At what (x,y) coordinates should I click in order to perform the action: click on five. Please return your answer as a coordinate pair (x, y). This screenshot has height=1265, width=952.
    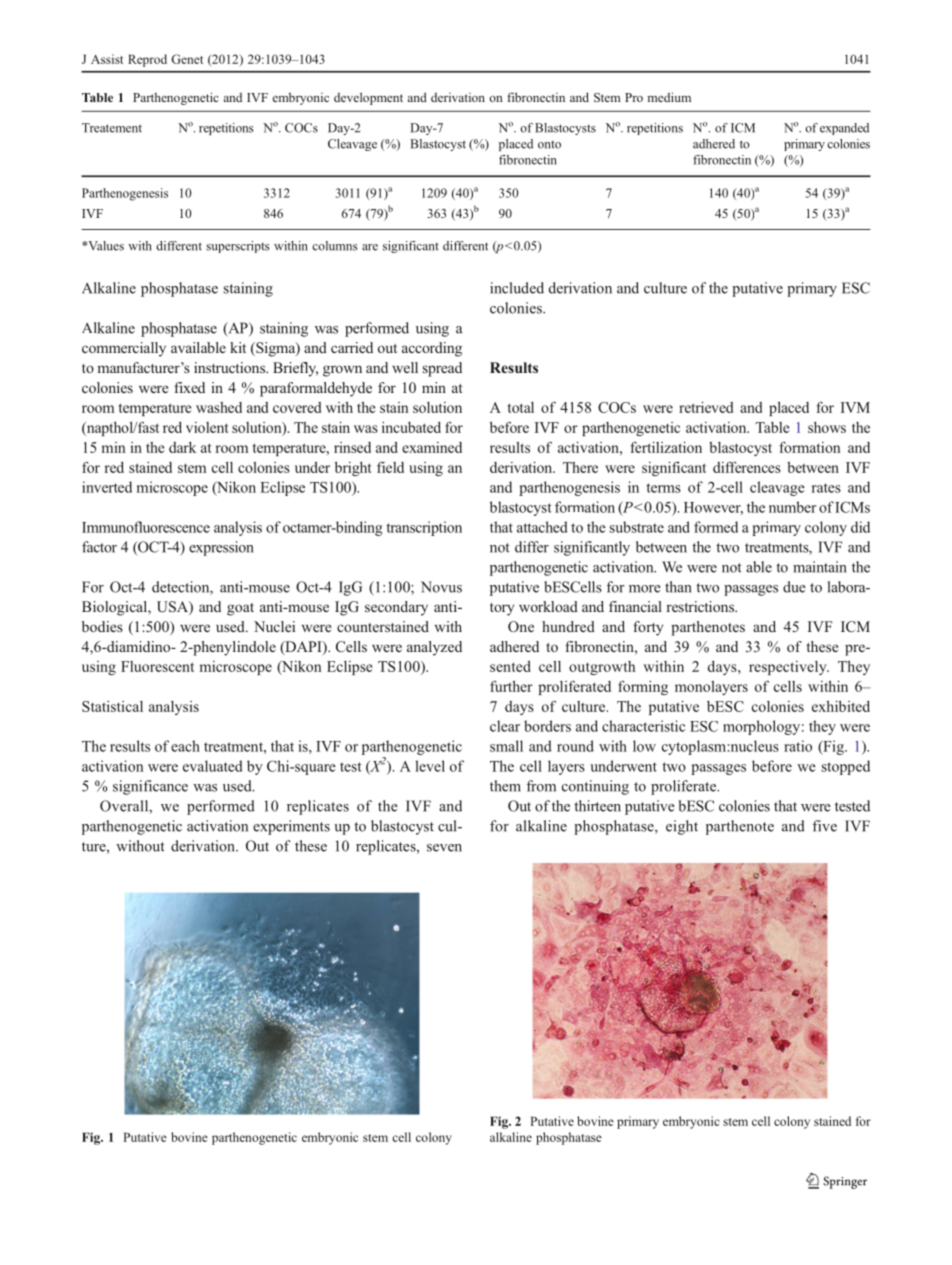
    Looking at the image, I should click on (824, 826).
